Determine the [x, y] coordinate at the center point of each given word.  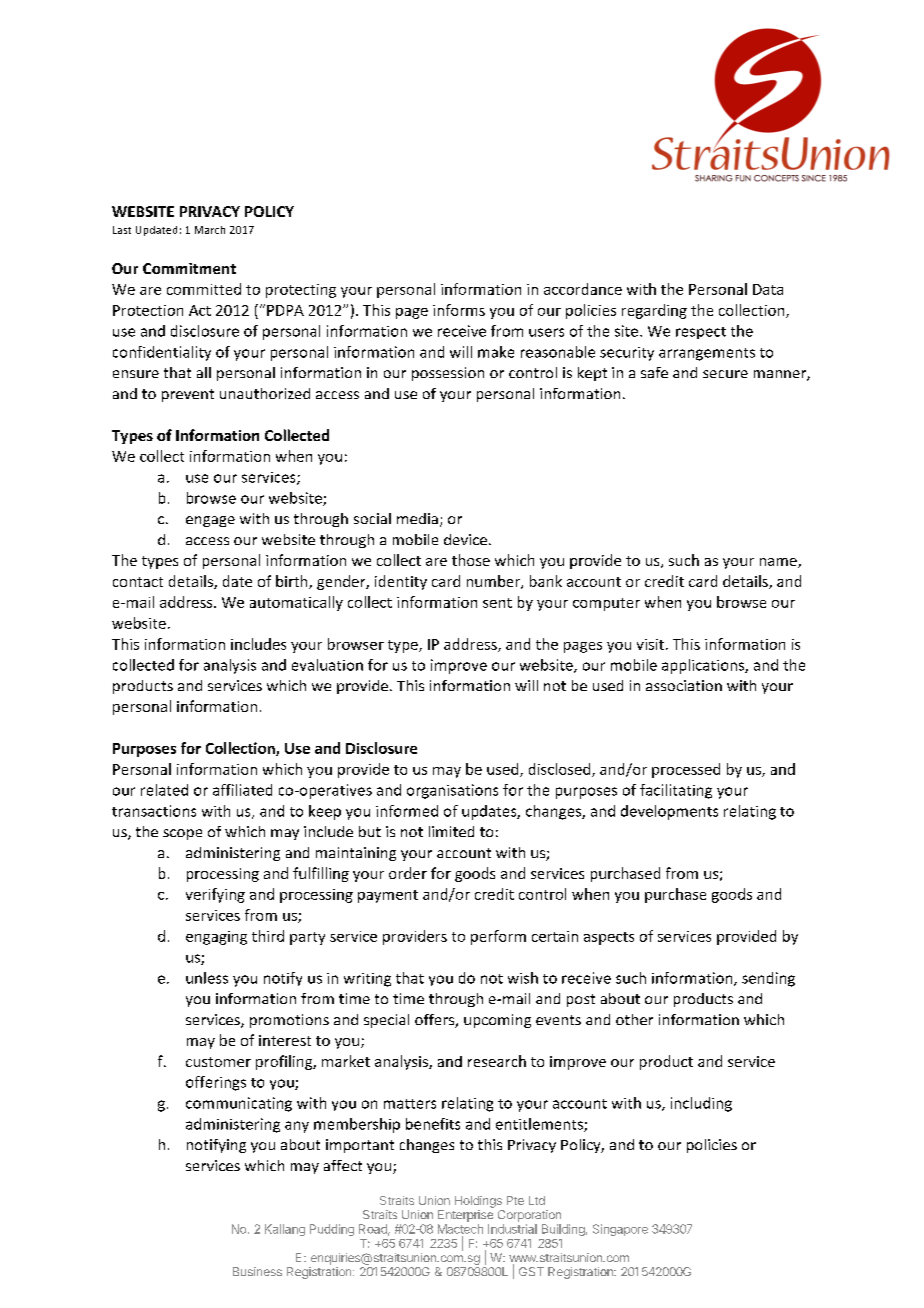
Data [768, 289]
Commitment [189, 268]
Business [257, 1271]
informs [459, 310]
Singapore [620, 1230]
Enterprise [465, 1216]
